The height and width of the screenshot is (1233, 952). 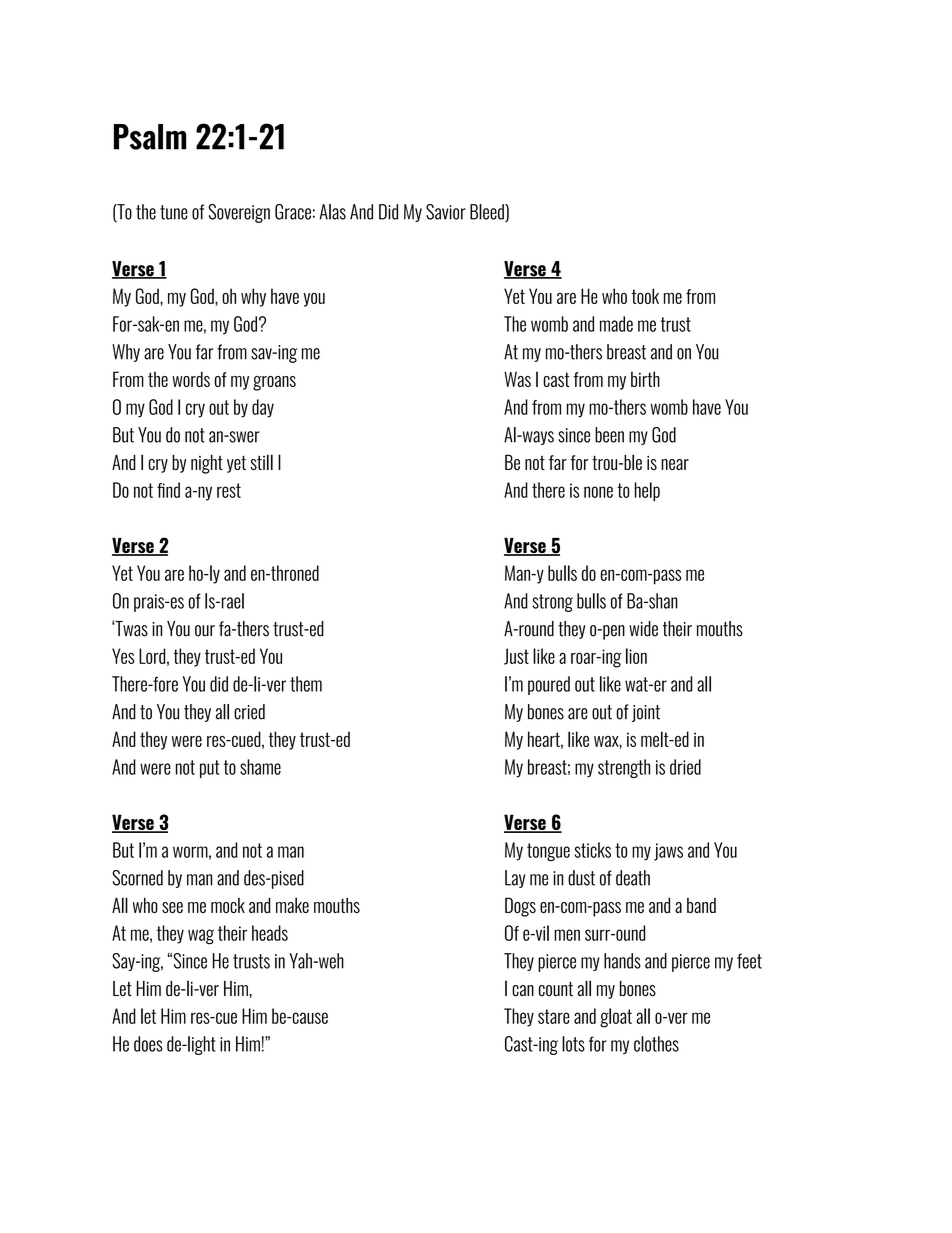 I want to click on took, so click(x=645, y=296).
